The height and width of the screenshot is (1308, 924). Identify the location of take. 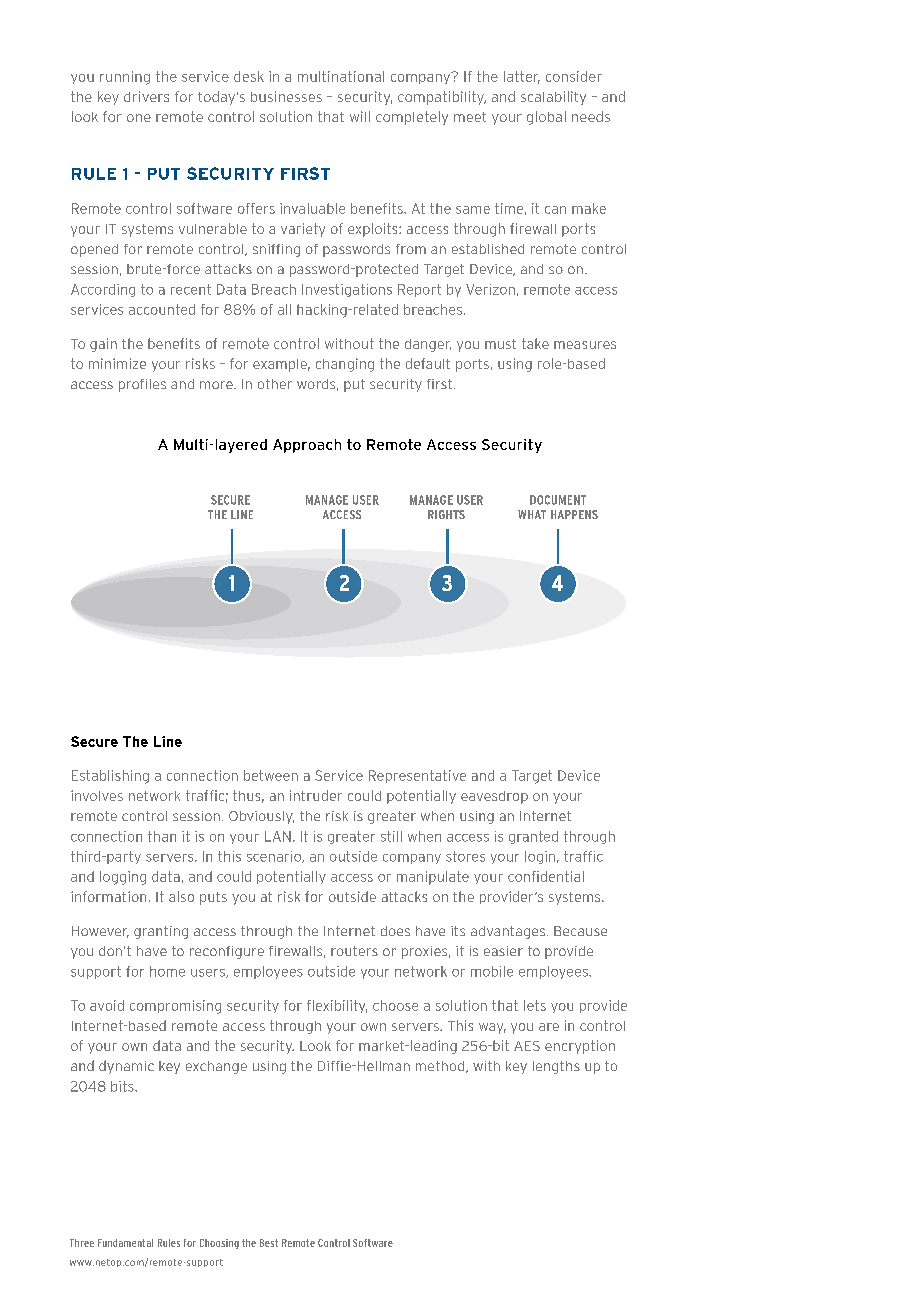
(535, 343).
